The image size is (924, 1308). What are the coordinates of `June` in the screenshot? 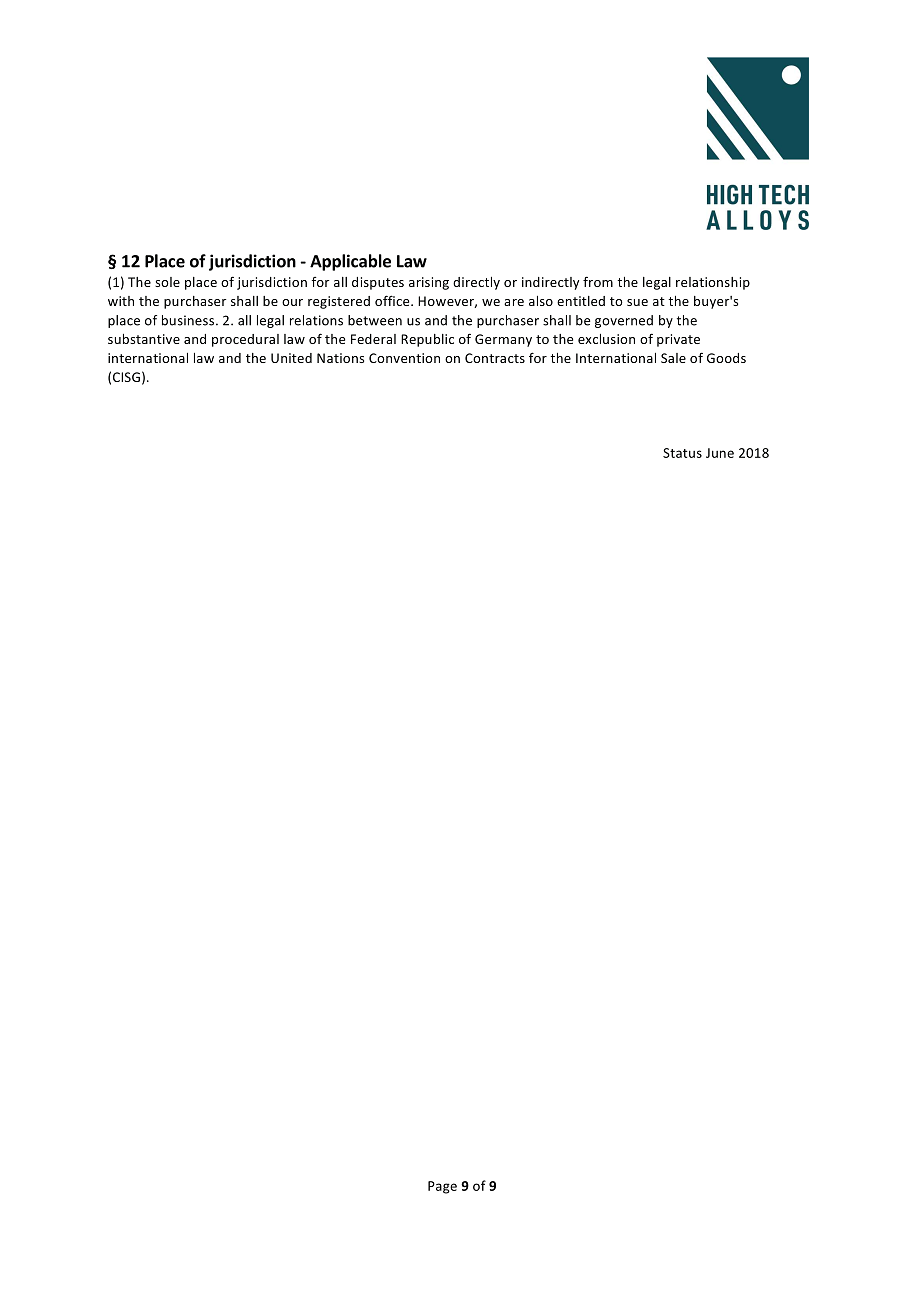 It's located at (720, 453).
